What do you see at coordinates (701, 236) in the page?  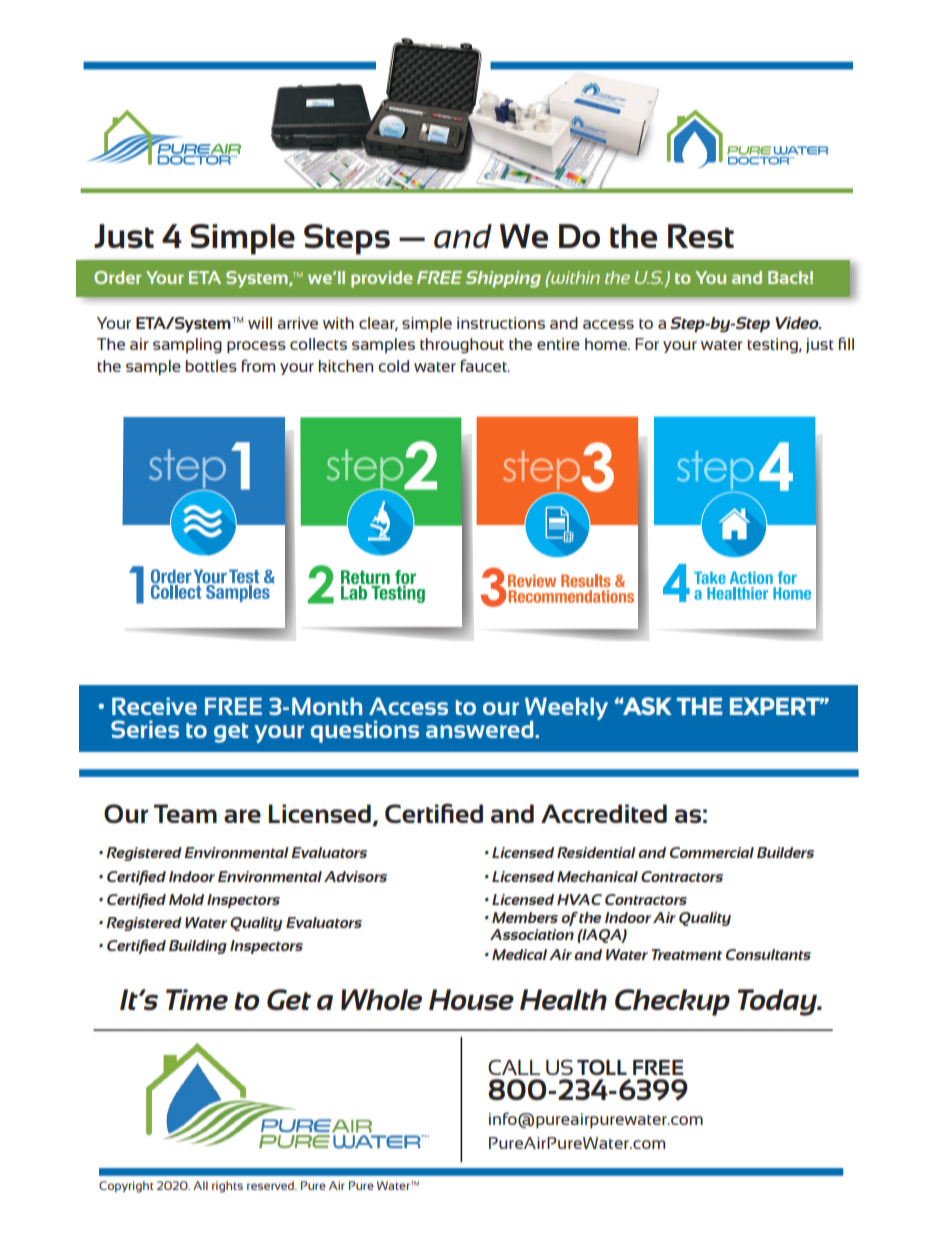 I see `Rest` at bounding box center [701, 236].
